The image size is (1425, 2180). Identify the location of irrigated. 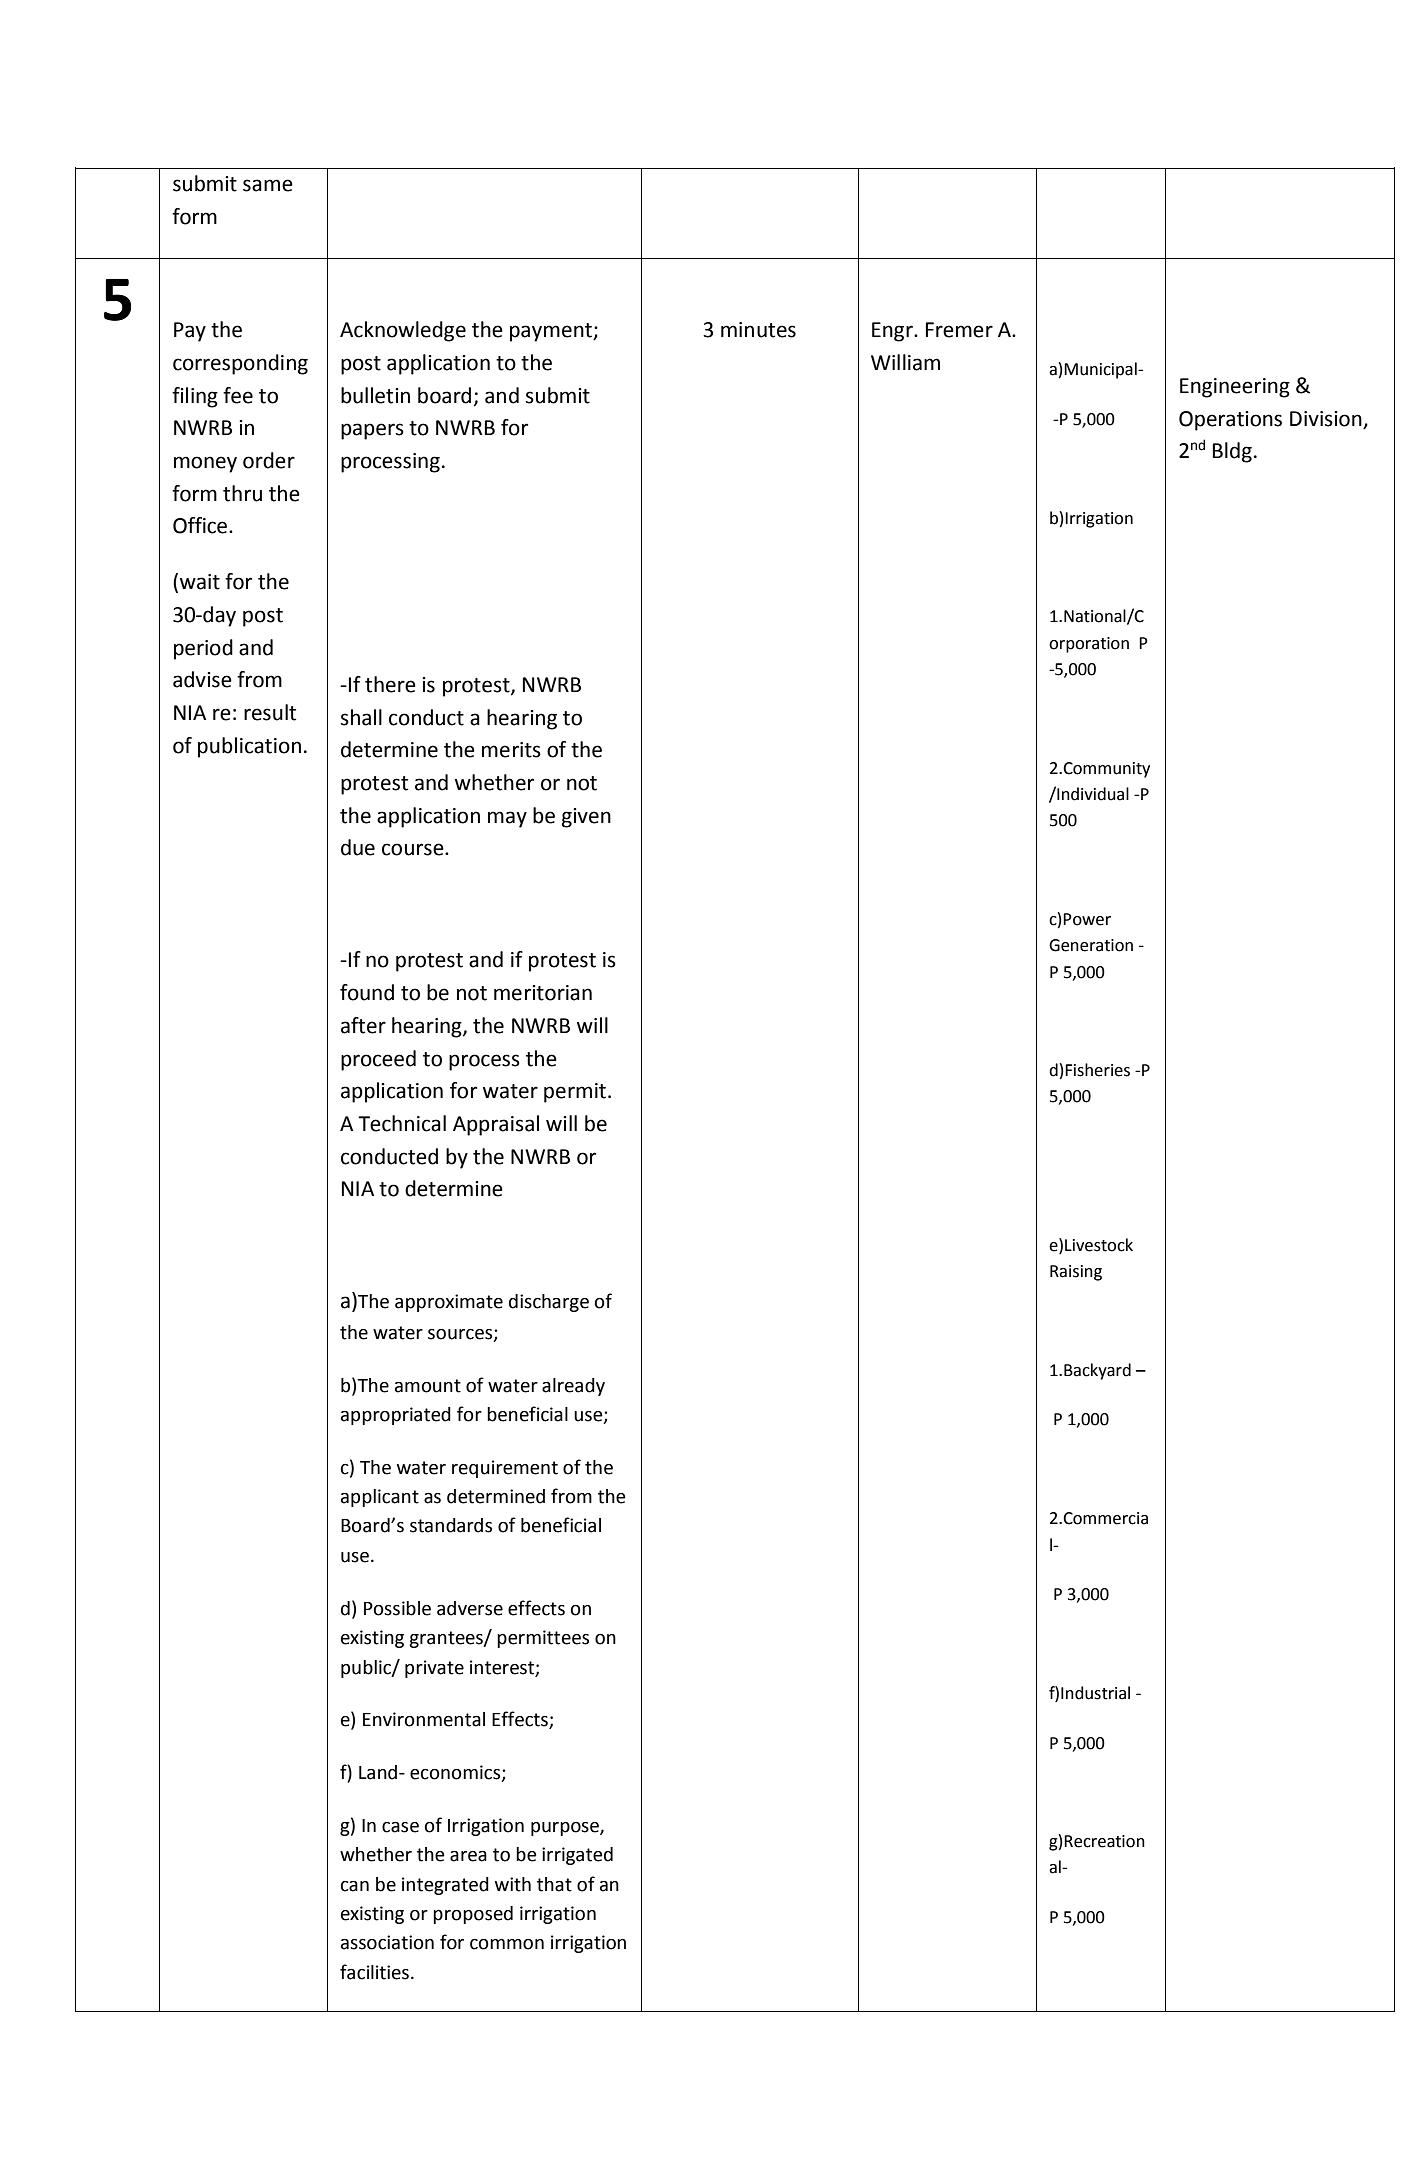
(577, 1856).
